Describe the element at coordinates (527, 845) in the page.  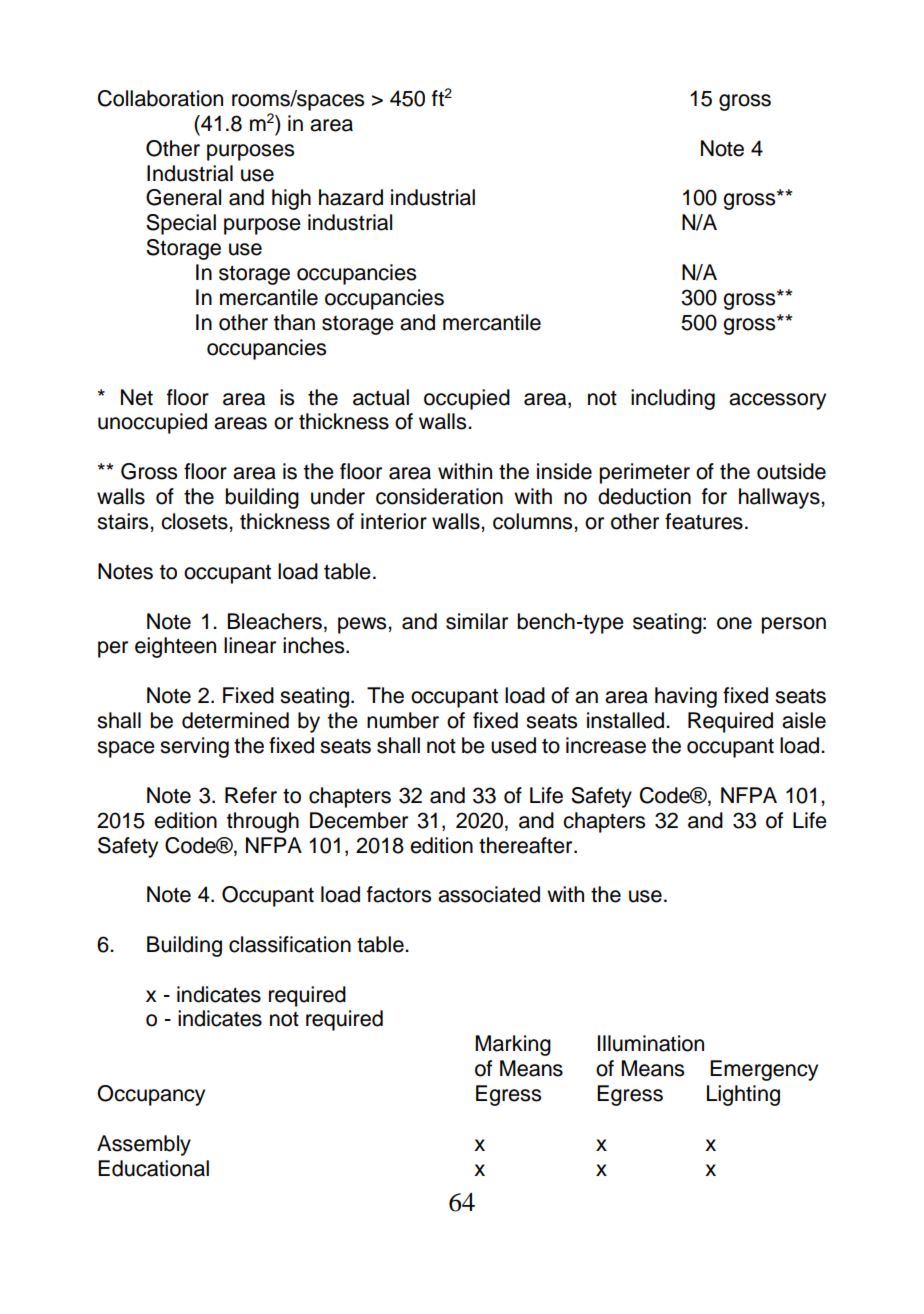
I see `thereafter` at that location.
